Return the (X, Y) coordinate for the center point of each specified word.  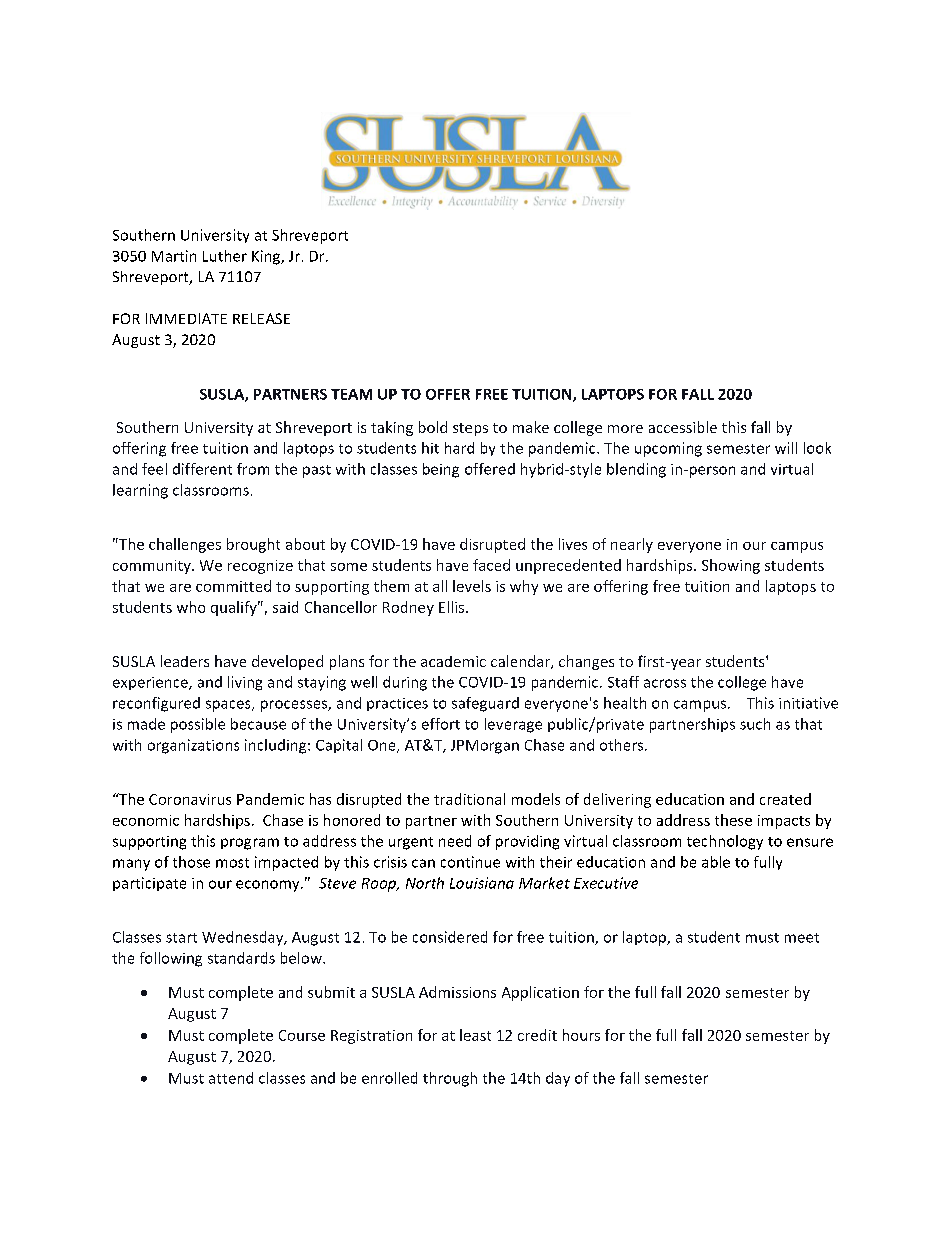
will (786, 448)
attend (231, 1078)
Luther (225, 256)
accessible (683, 427)
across (665, 683)
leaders (185, 661)
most (232, 863)
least (475, 1035)
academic (453, 661)
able (716, 862)
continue (470, 862)
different (202, 469)
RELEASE (261, 318)
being (441, 470)
